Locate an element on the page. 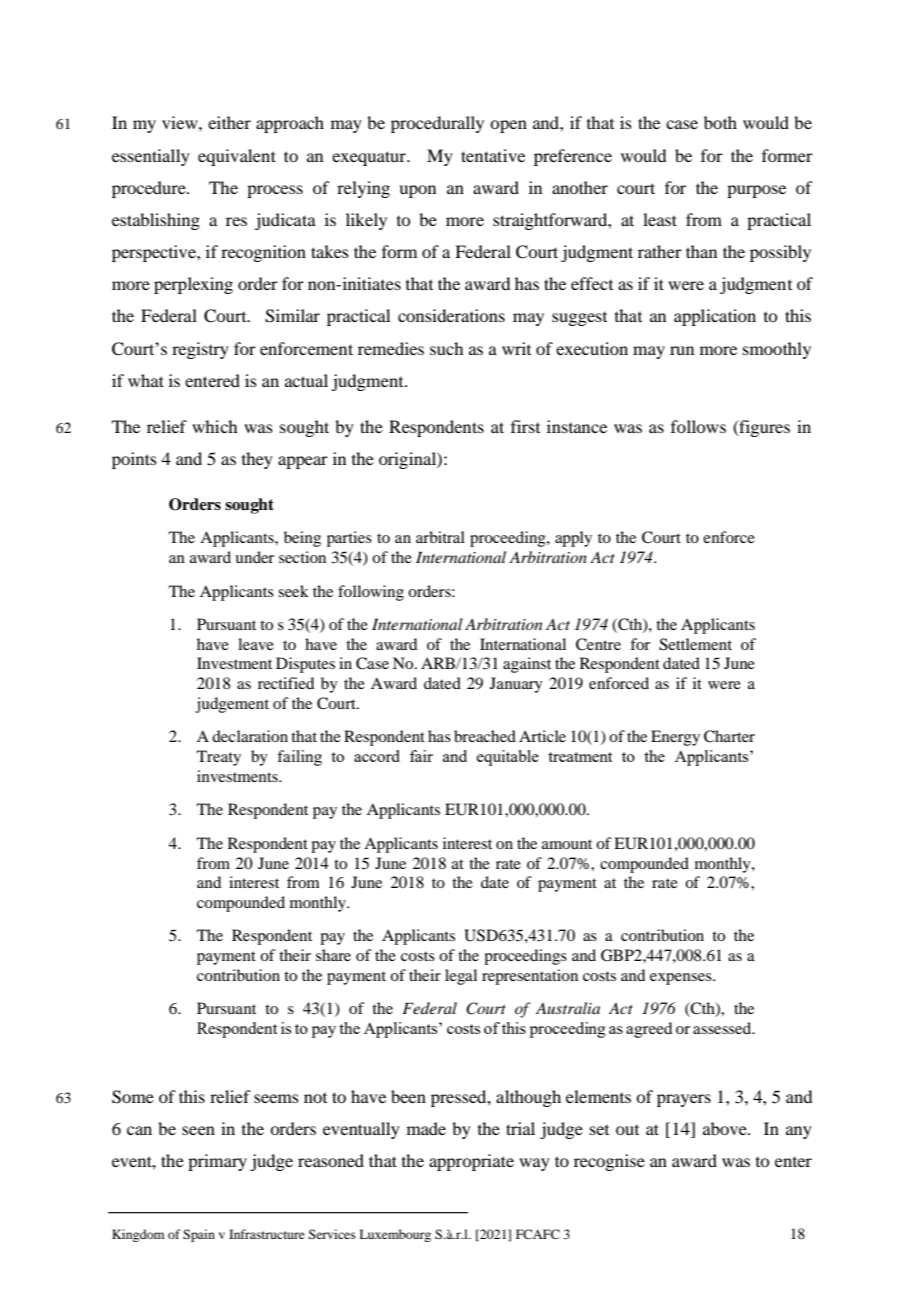 This image has width=924, height=1308. Spain is located at coordinates (199, 1235).
